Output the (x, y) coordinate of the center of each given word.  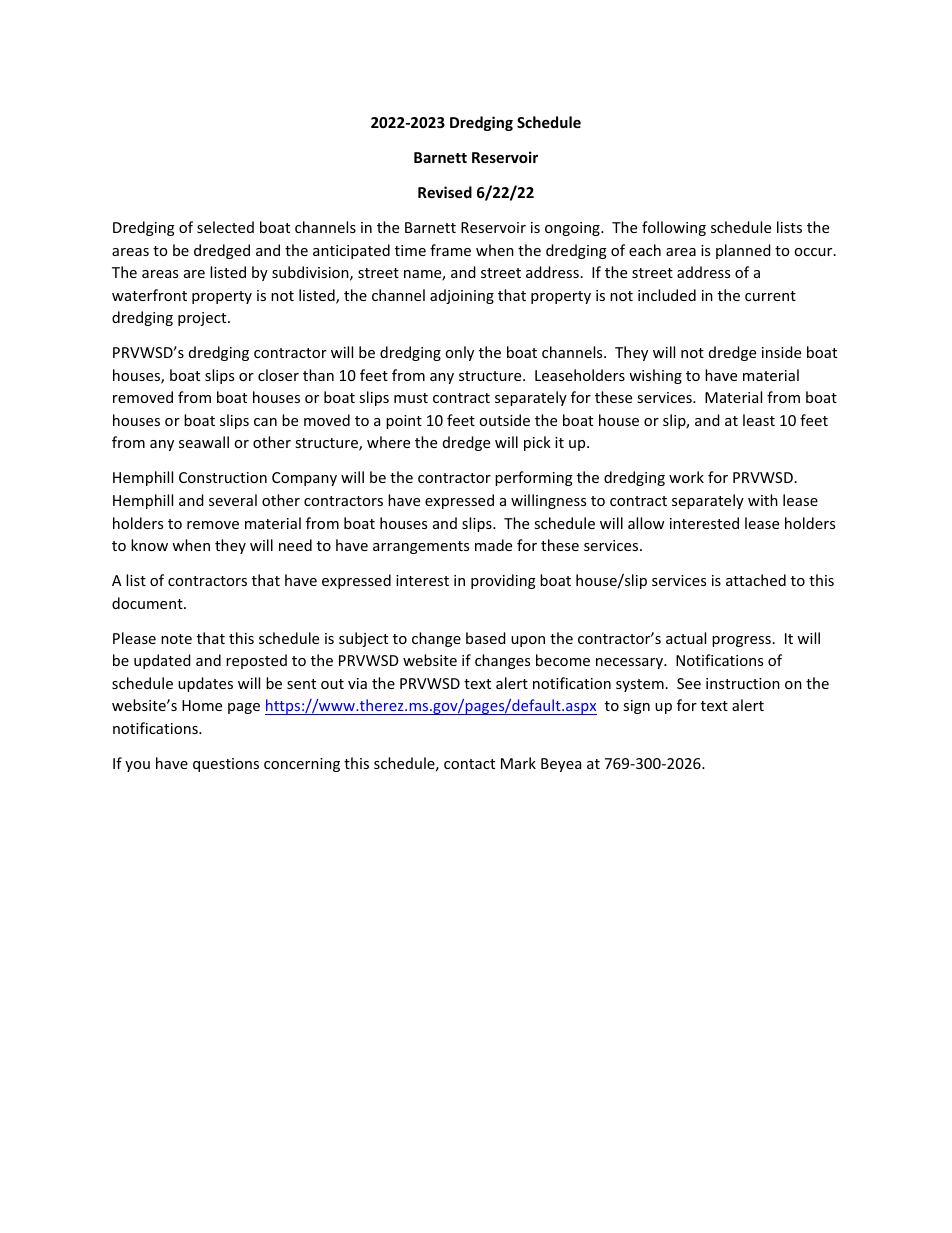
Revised (445, 192)
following (674, 228)
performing (534, 478)
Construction (223, 477)
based (486, 638)
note (176, 639)
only (459, 353)
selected (225, 227)
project (203, 319)
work (686, 477)
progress (741, 641)
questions (226, 765)
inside (781, 352)
